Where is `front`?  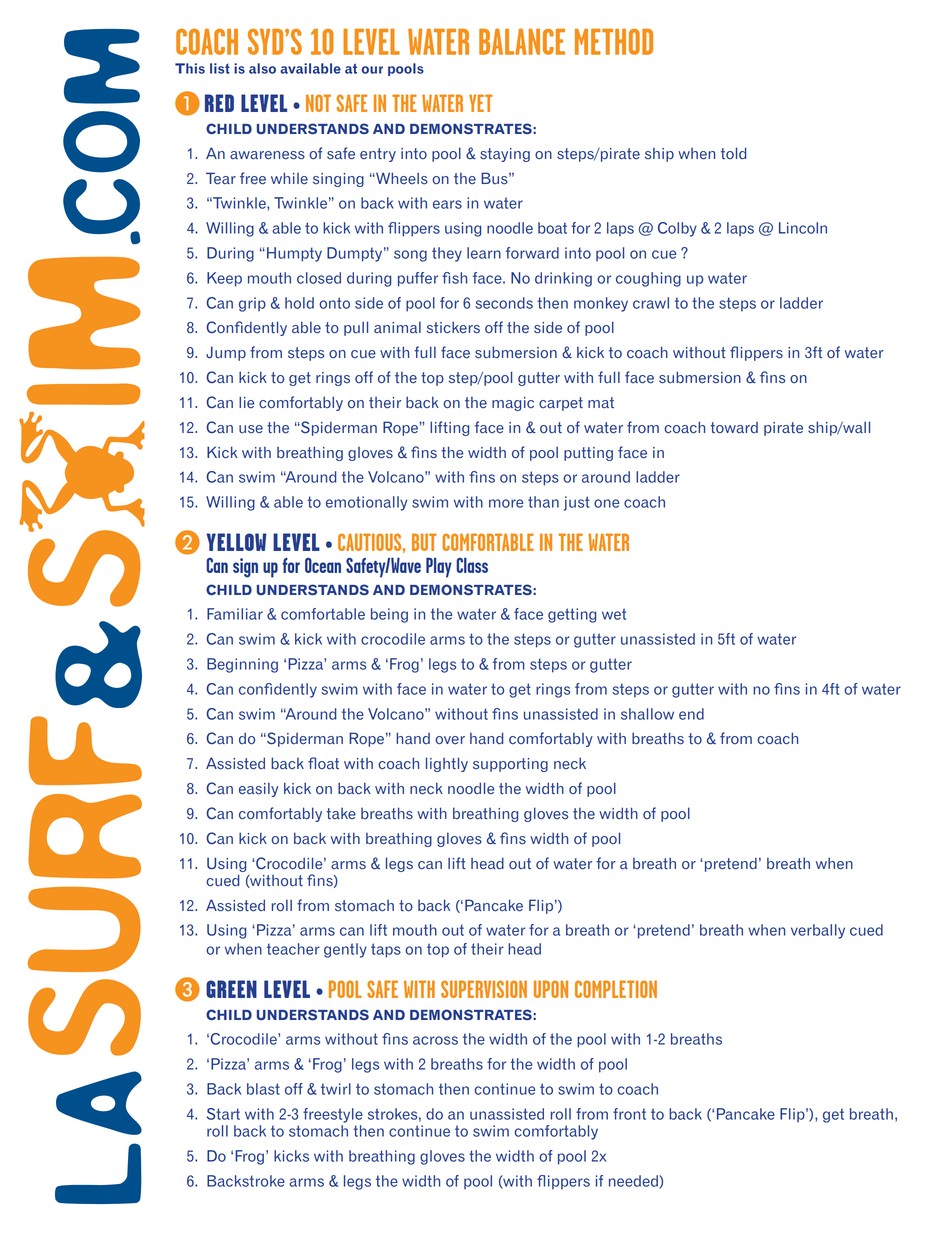
front is located at coordinates (629, 1114).
